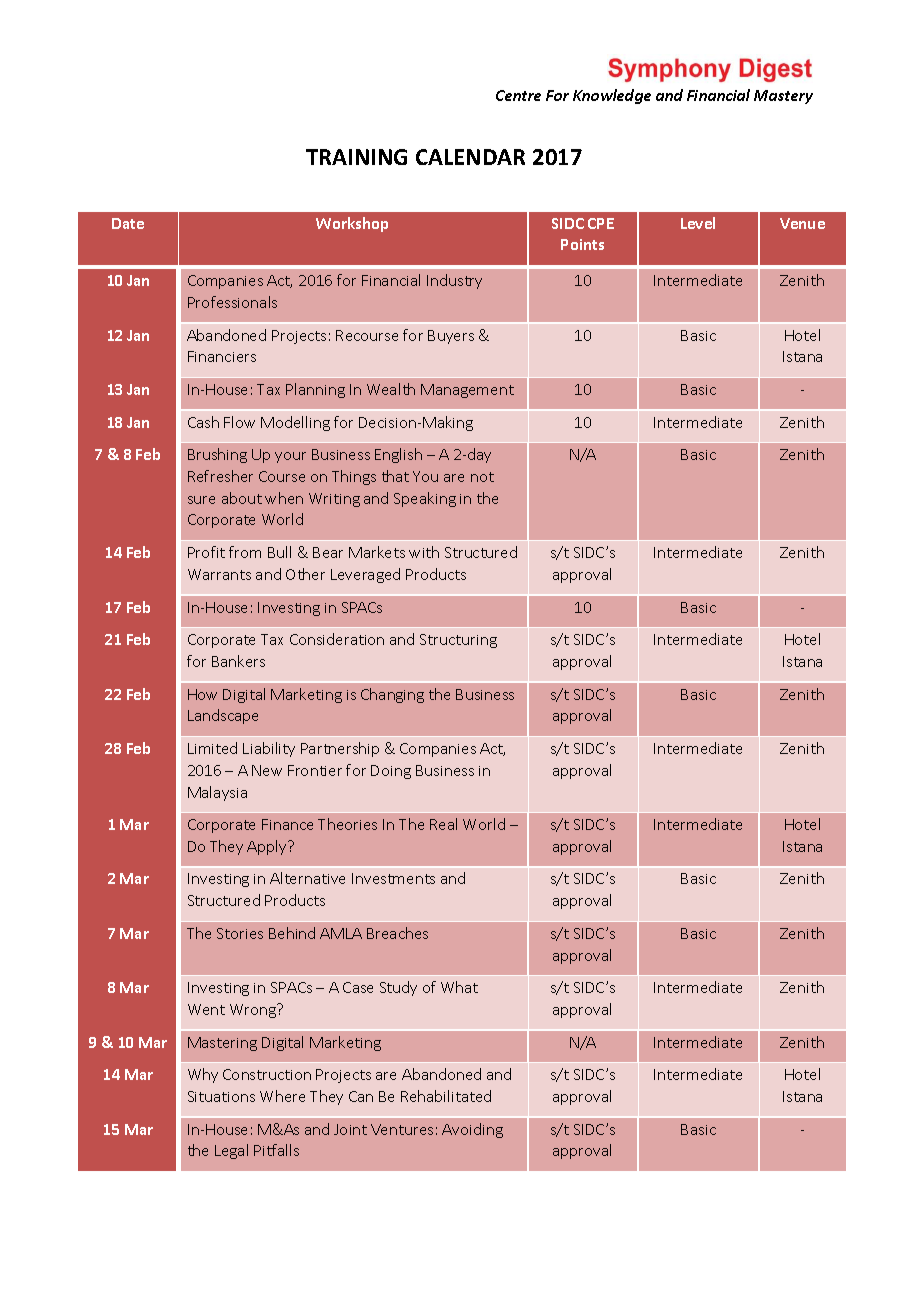 Image resolution: width=924 pixels, height=1308 pixels. I want to click on Management, so click(467, 391).
